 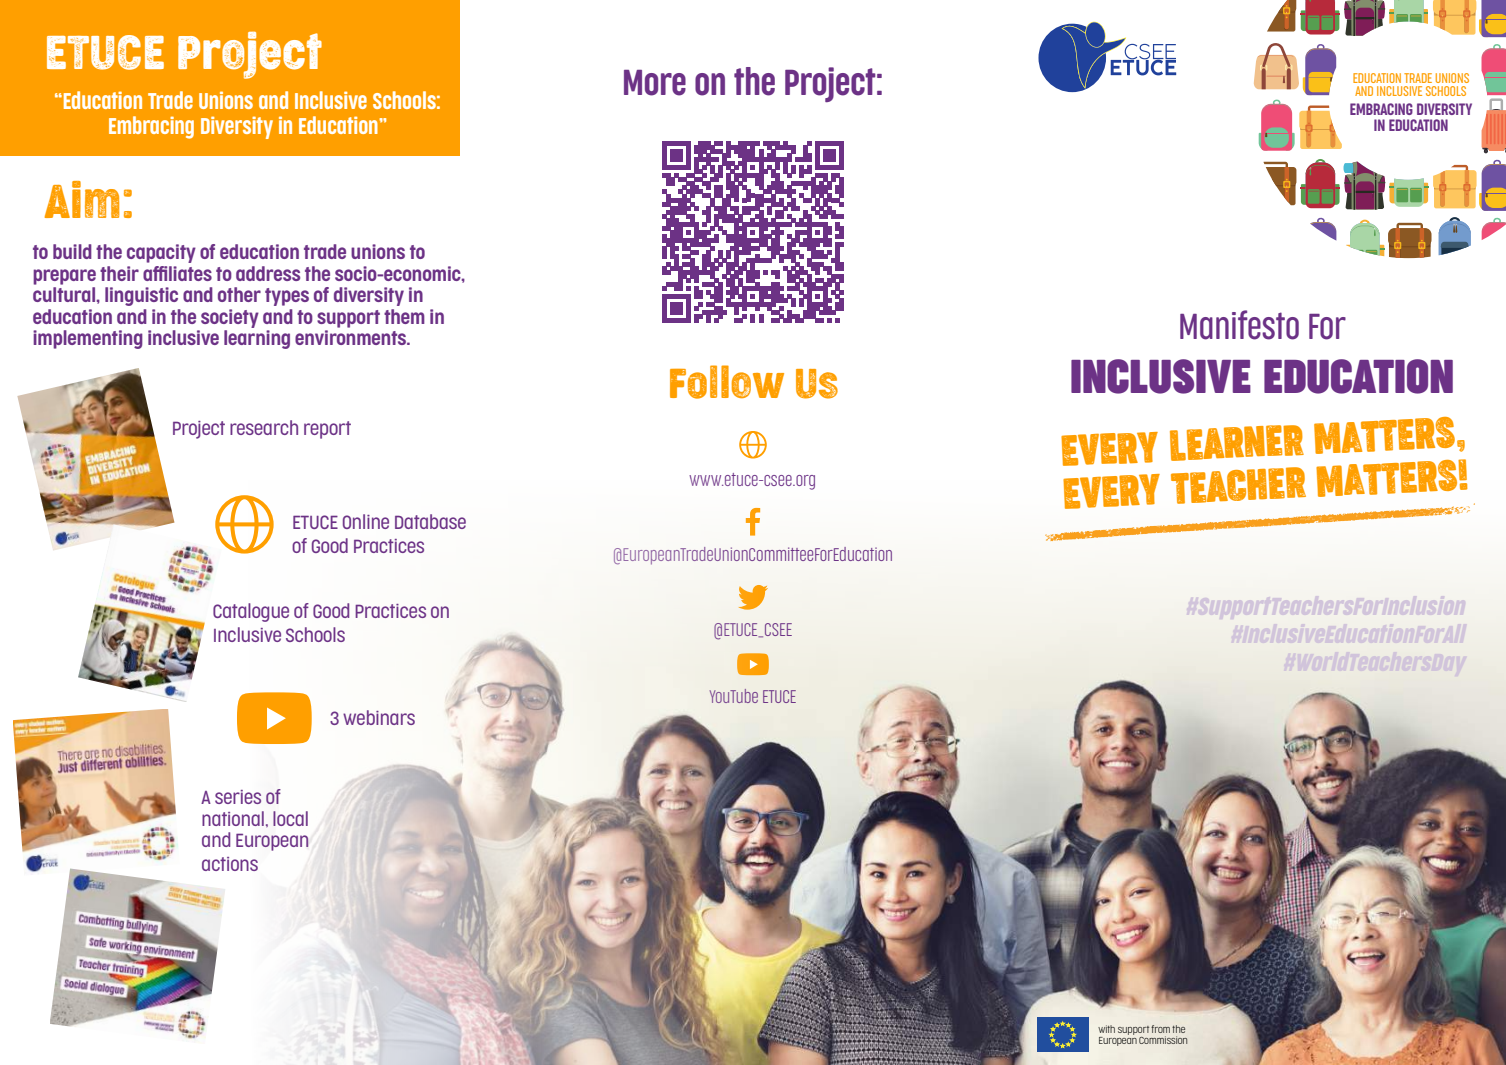 I want to click on More, so click(x=655, y=83).
